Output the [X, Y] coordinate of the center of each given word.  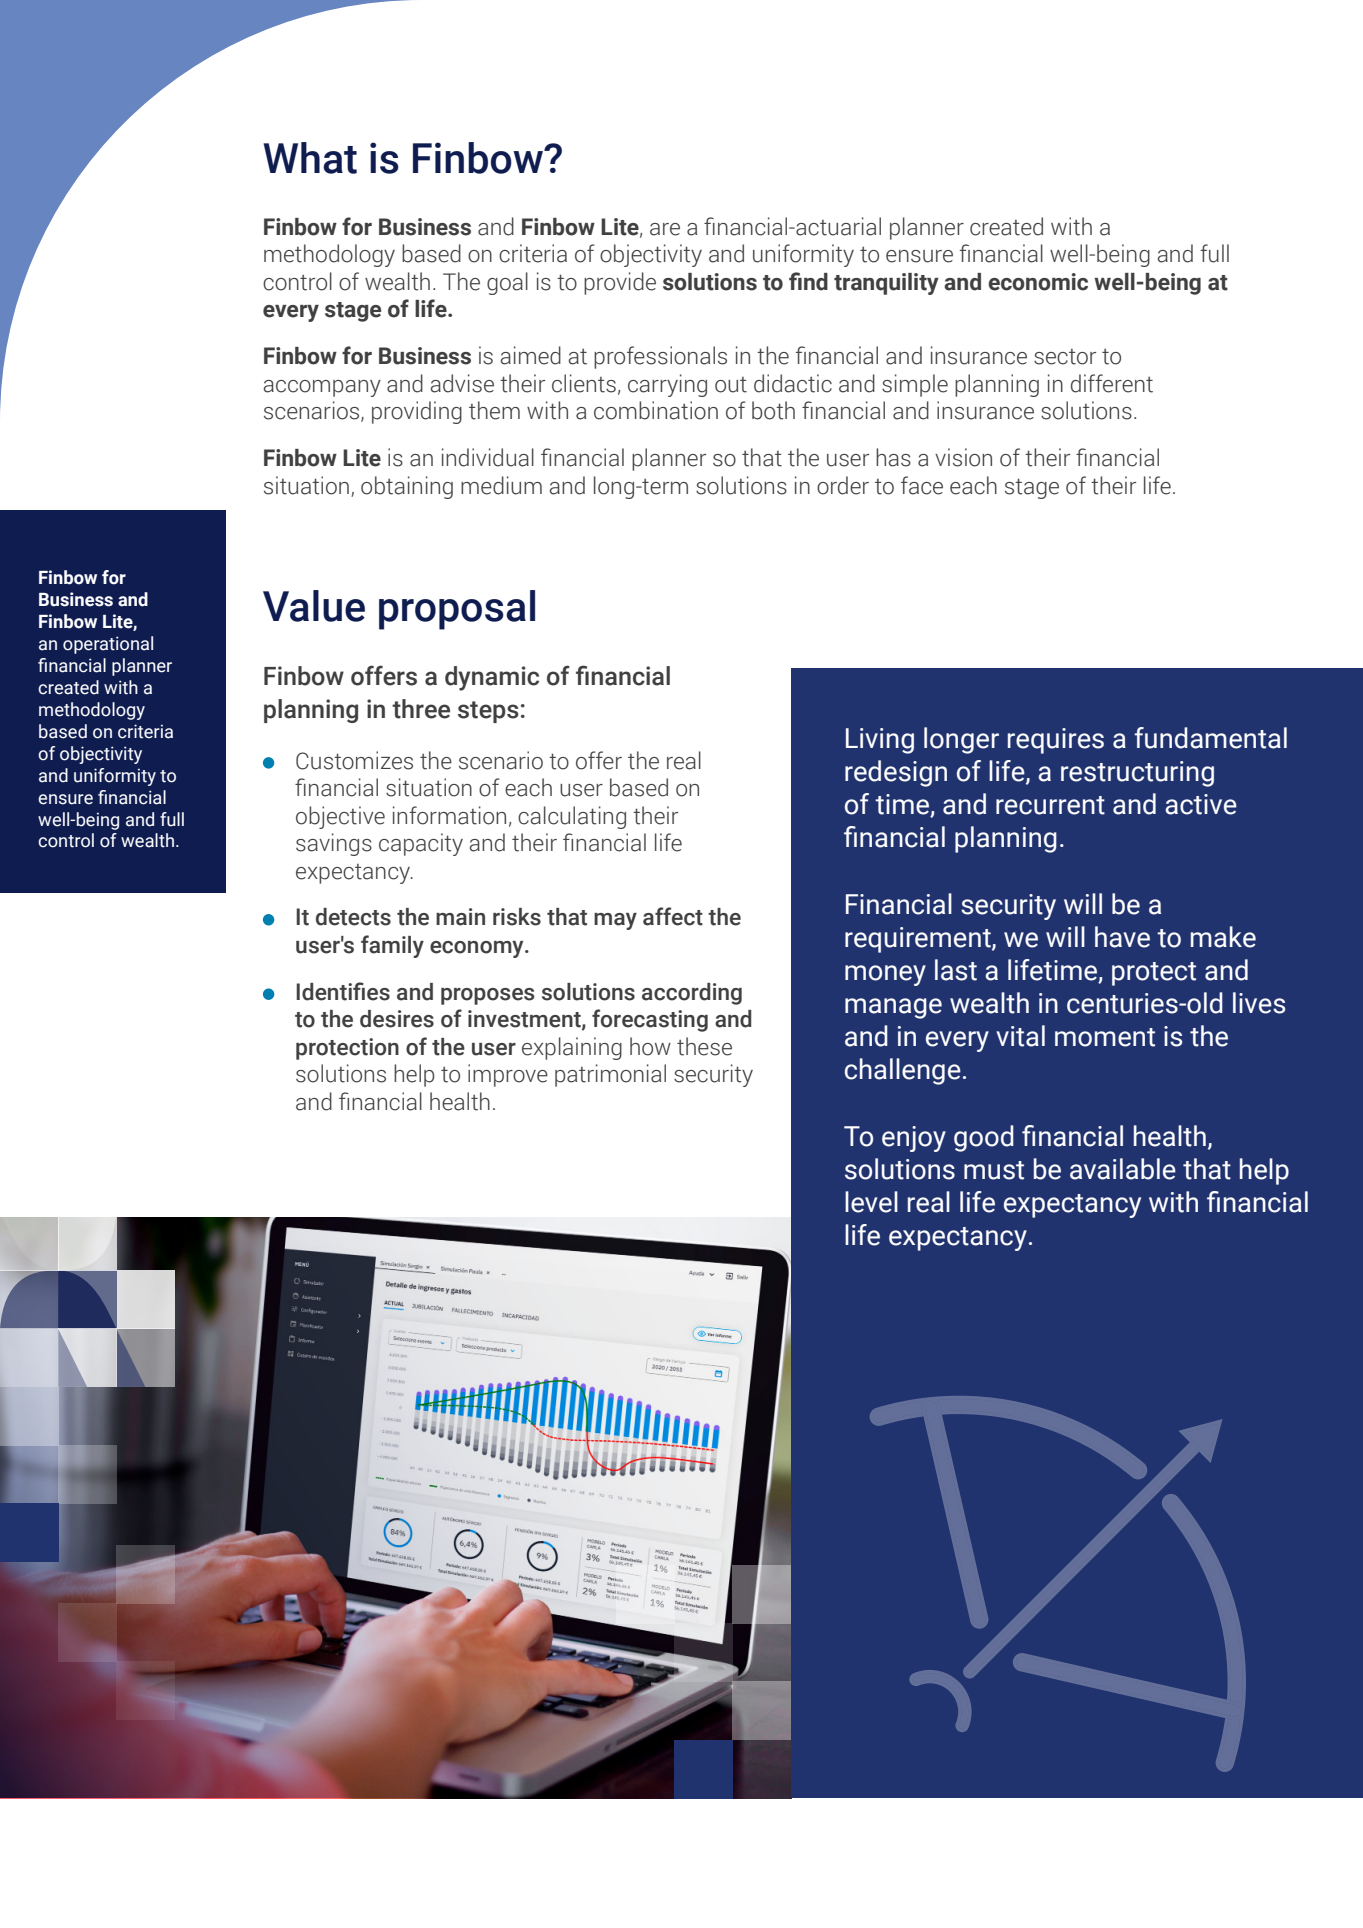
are [665, 229]
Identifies [343, 991]
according [692, 994]
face [922, 485]
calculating [572, 817]
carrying [667, 385]
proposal [457, 610]
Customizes [354, 760]
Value [314, 606]
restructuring [1137, 774]
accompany [322, 388]
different [1112, 383]
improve [508, 1075]
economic [1038, 282]
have [1122, 937]
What [310, 158]
